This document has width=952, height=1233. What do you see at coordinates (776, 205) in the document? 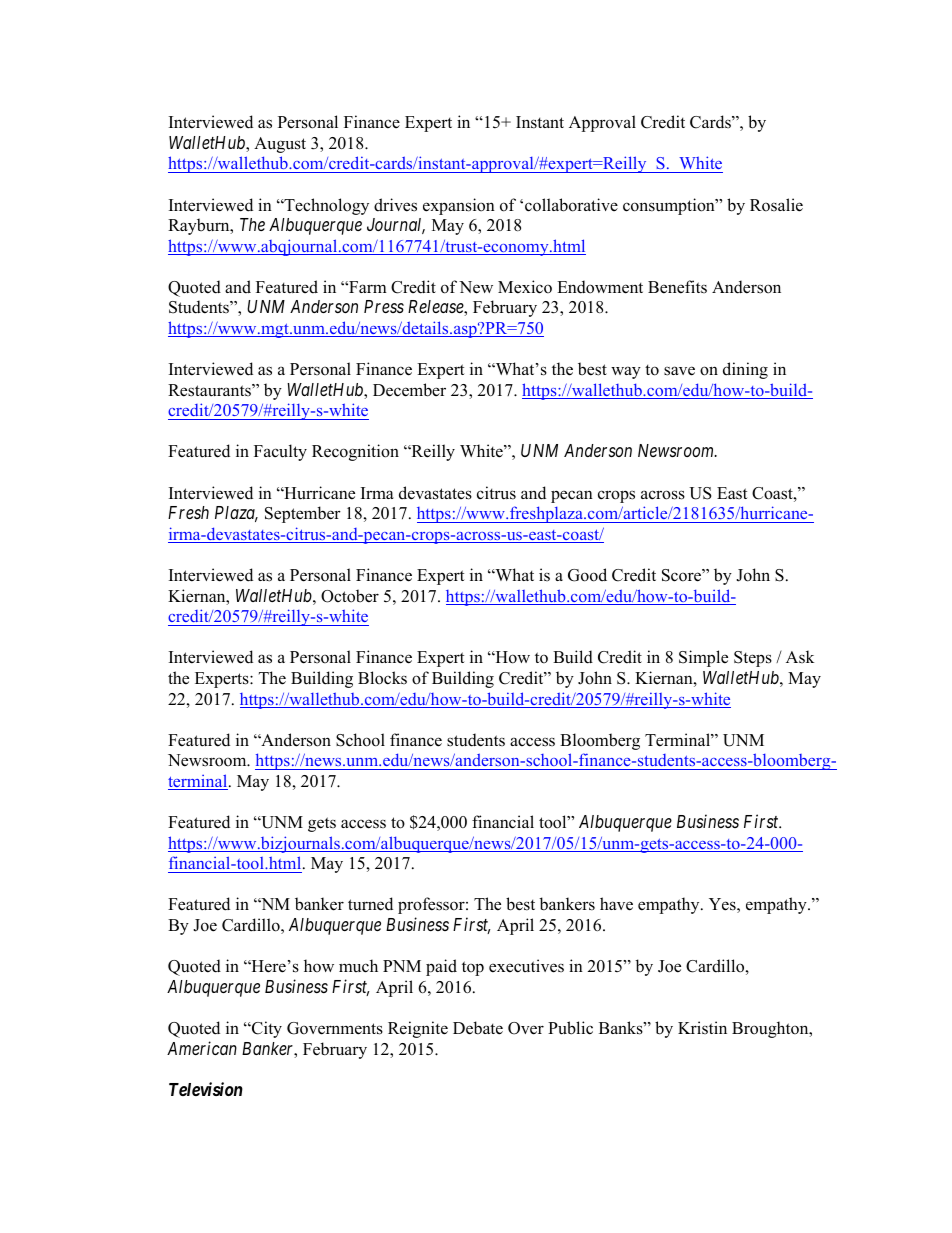
I see `Rosalie` at bounding box center [776, 205].
